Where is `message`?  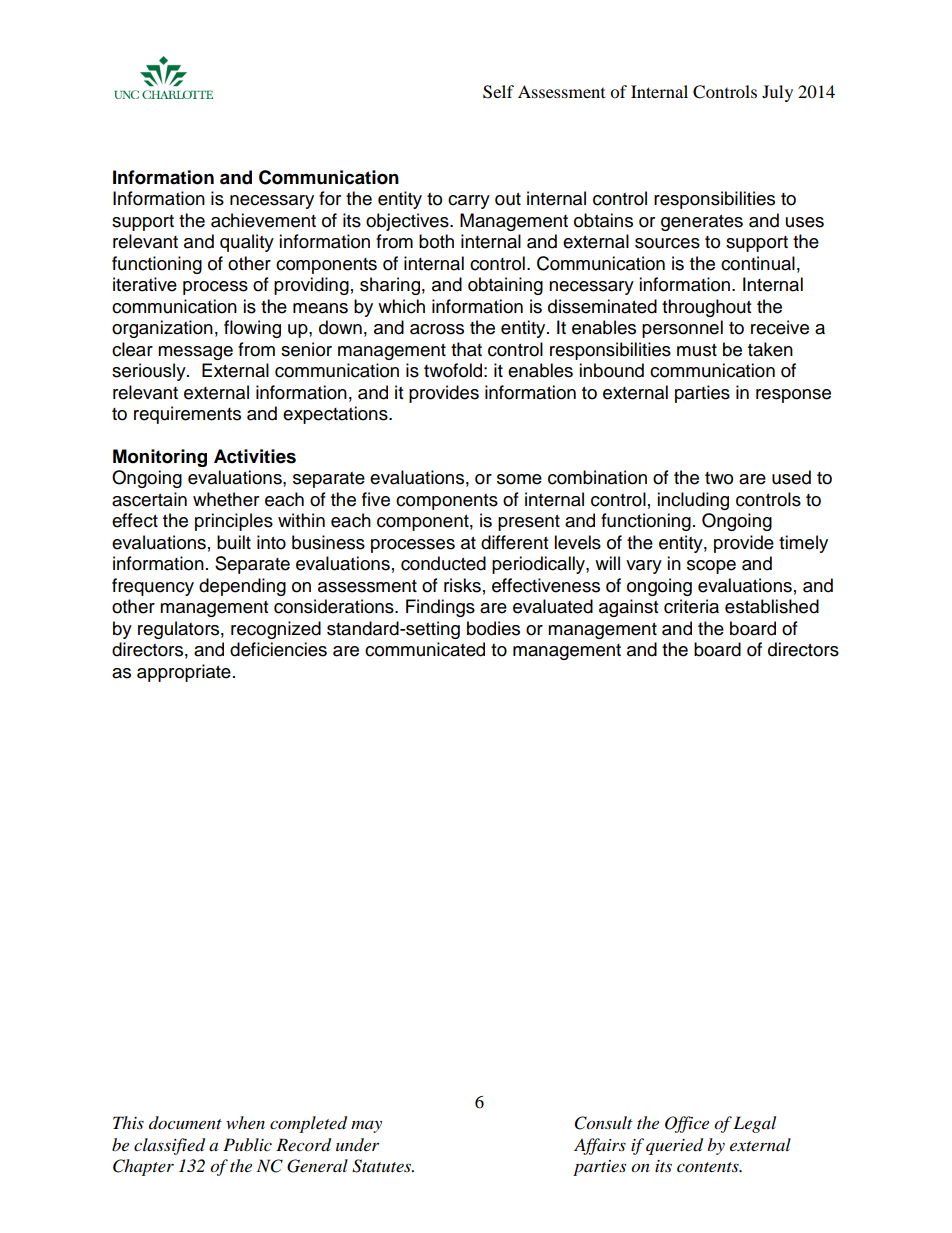
message is located at coordinates (195, 353).
